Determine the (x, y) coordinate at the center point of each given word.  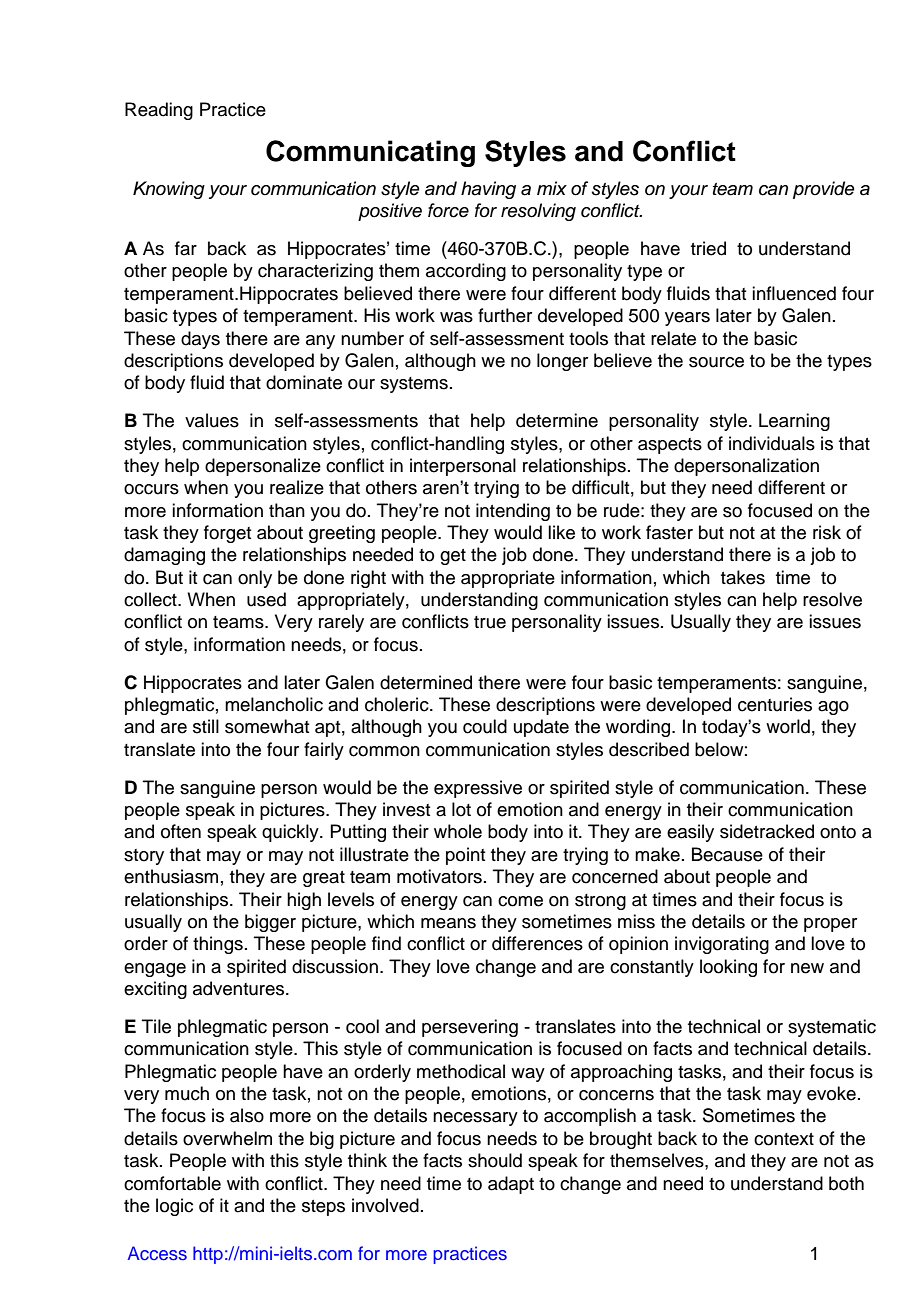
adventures (240, 988)
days (200, 340)
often (181, 831)
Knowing (169, 190)
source (716, 362)
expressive (478, 789)
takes (743, 577)
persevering (470, 1028)
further (505, 315)
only (255, 579)
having (488, 190)
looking (728, 968)
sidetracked (767, 831)
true (490, 622)
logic (174, 1207)
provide (824, 190)
